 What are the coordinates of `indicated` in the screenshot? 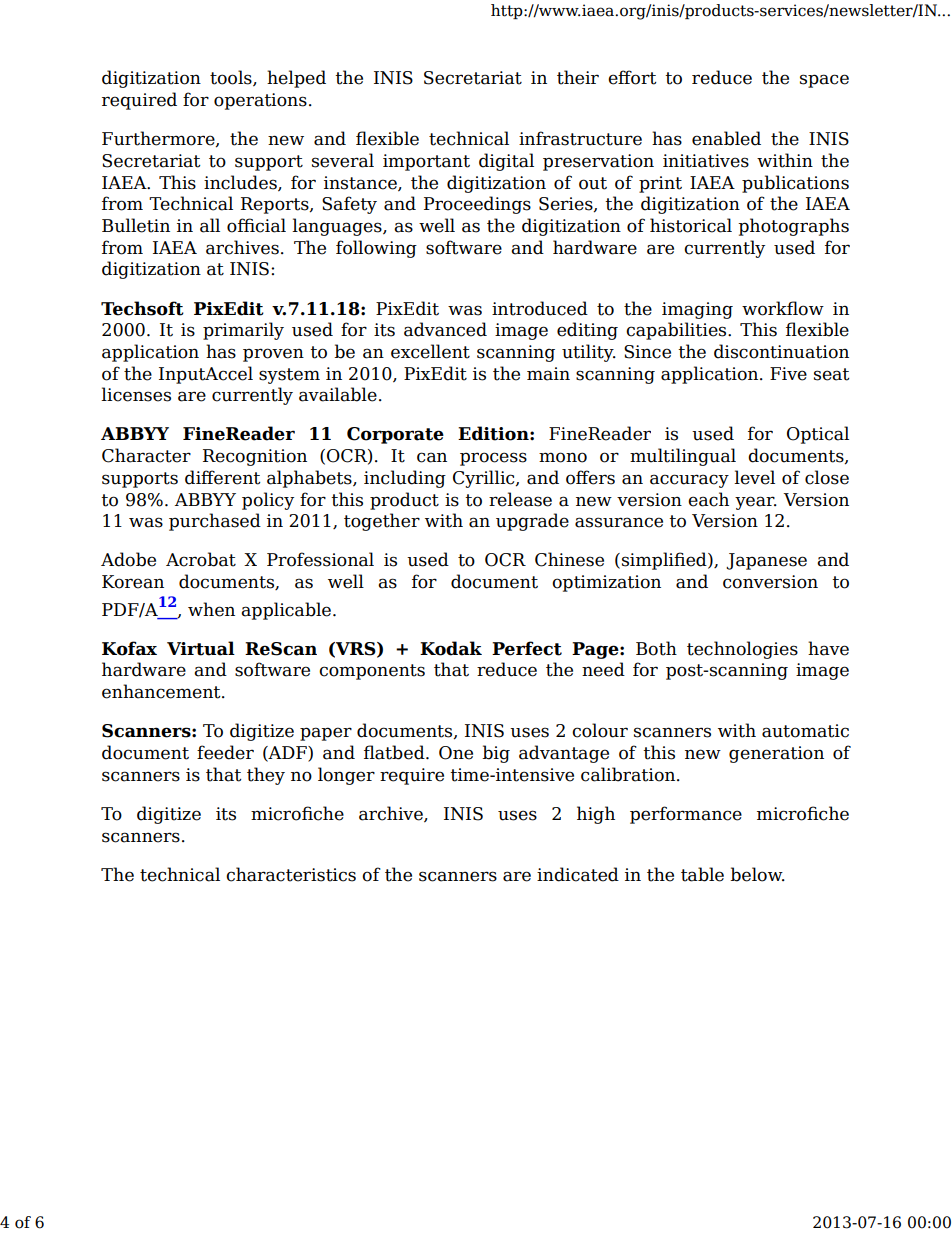 It's located at (578, 874).
